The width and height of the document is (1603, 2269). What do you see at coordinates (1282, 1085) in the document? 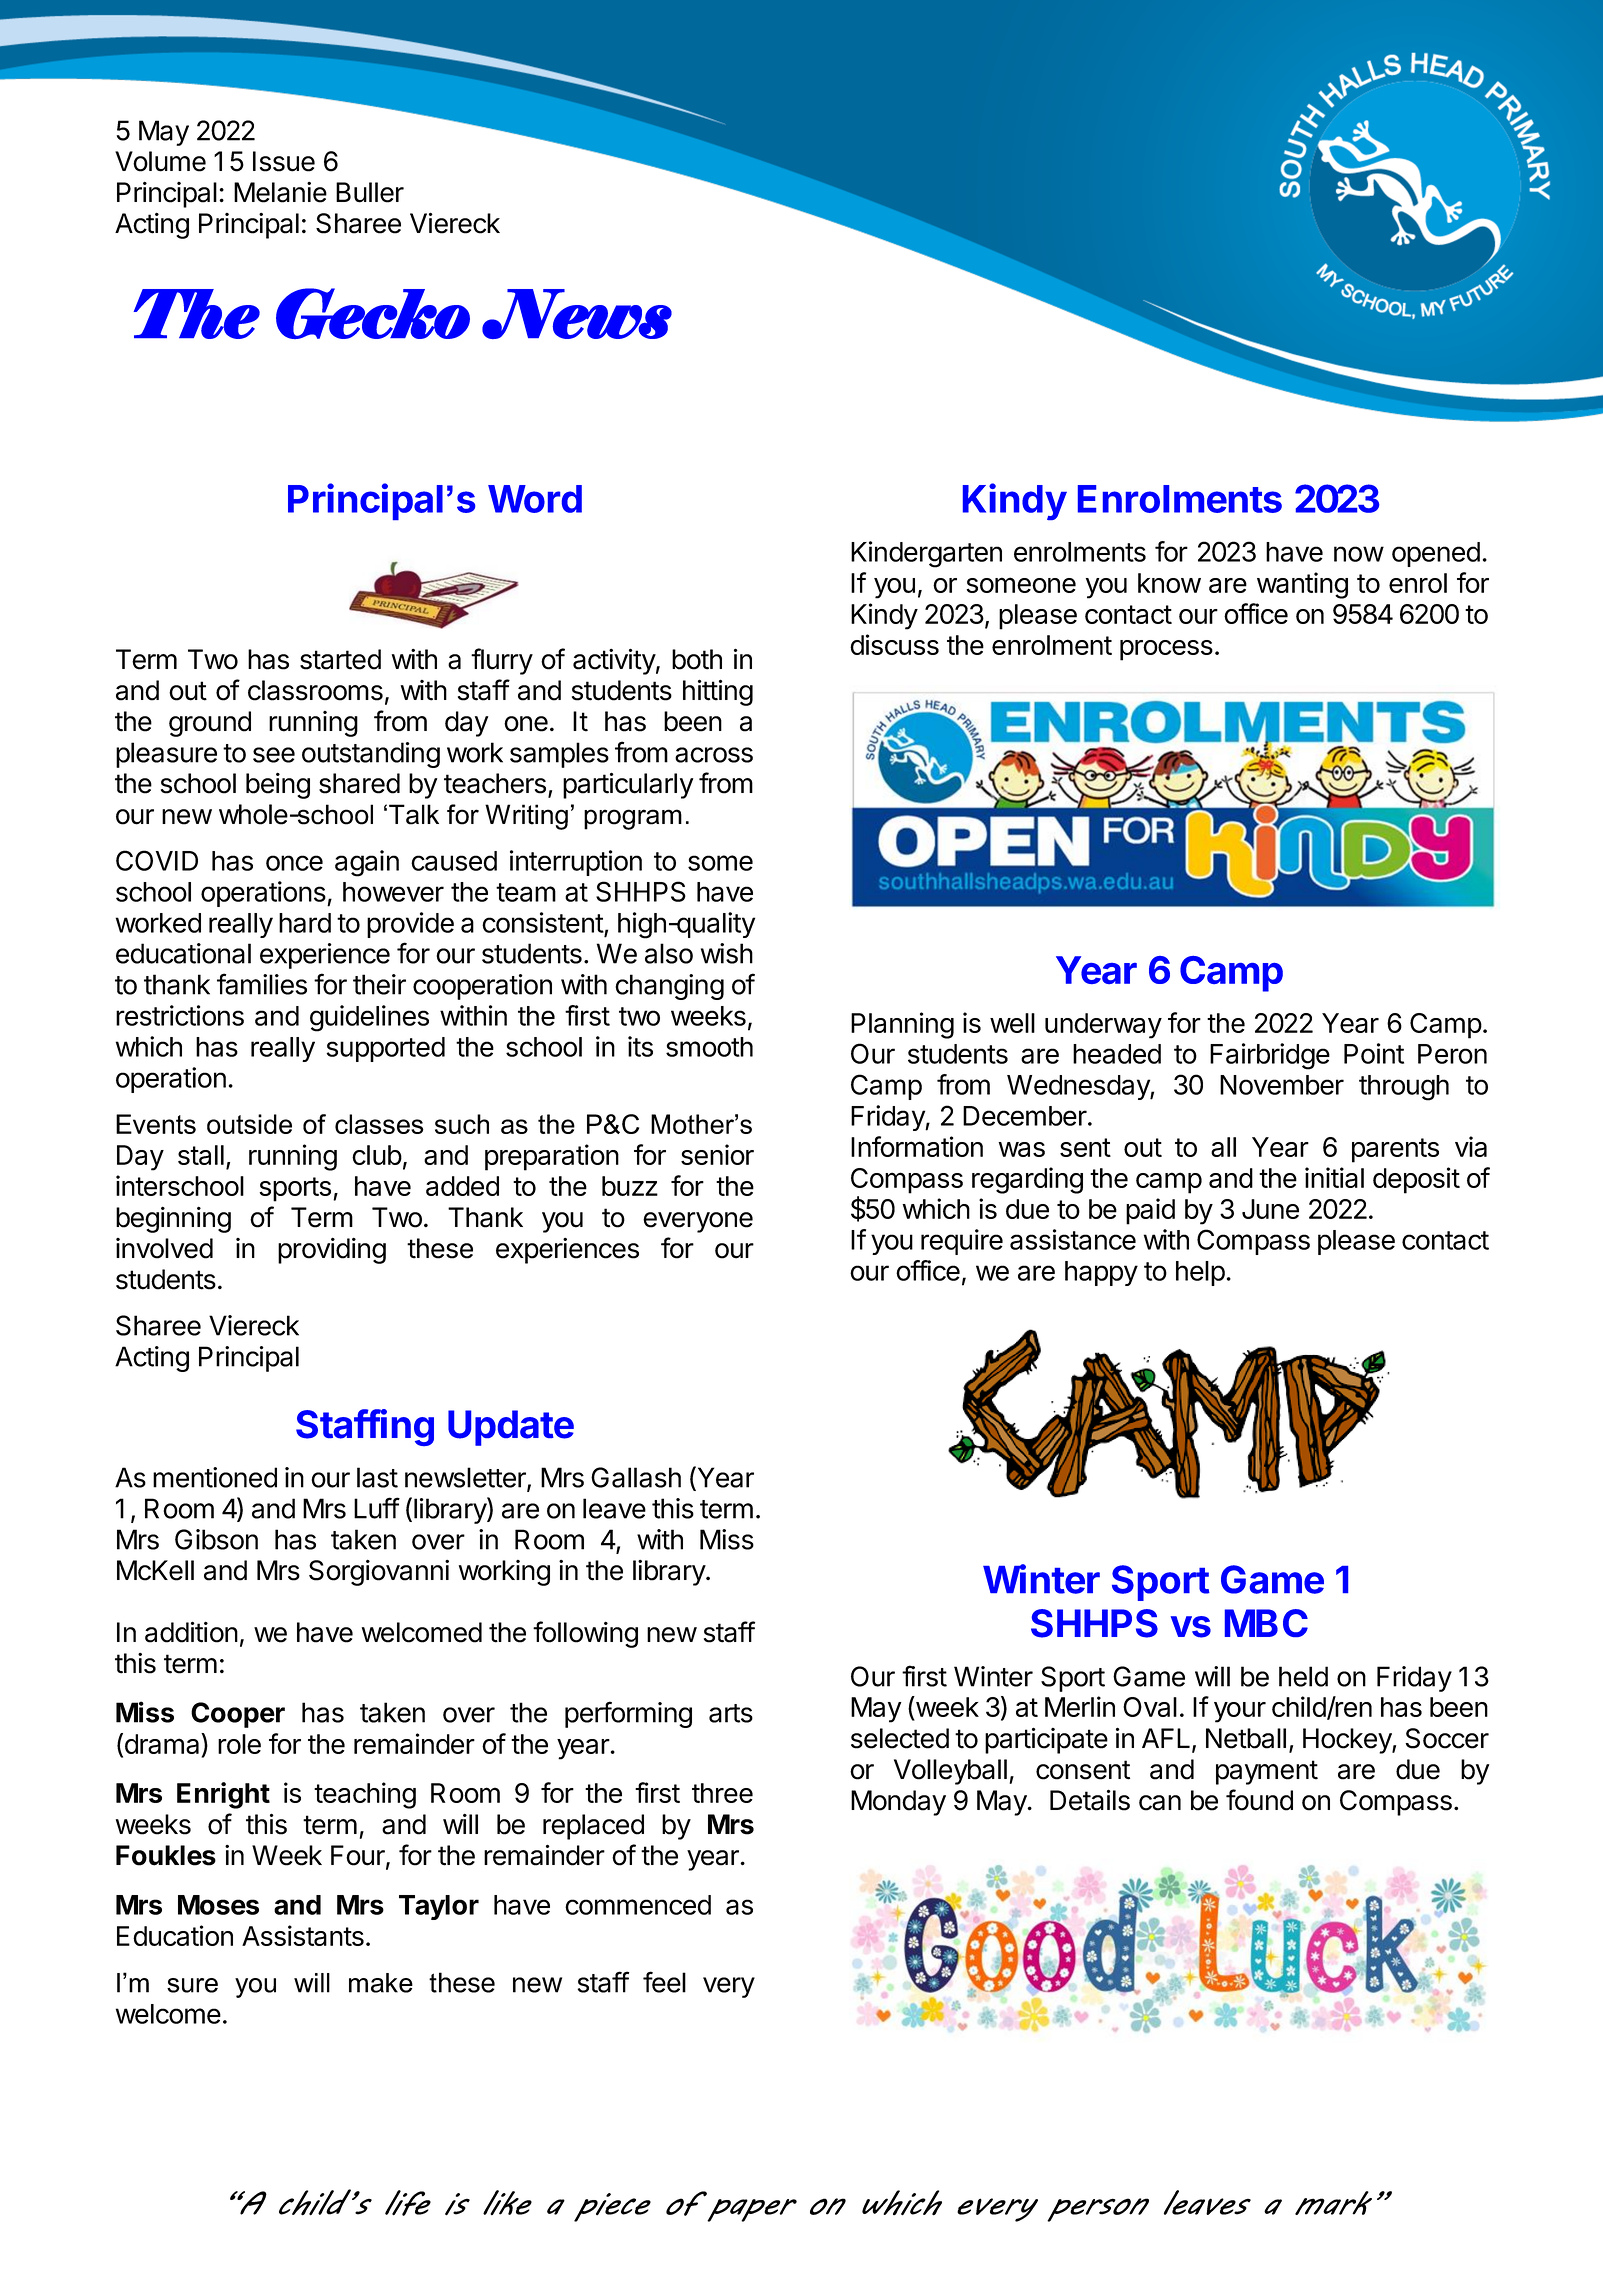
I see `November` at bounding box center [1282, 1085].
